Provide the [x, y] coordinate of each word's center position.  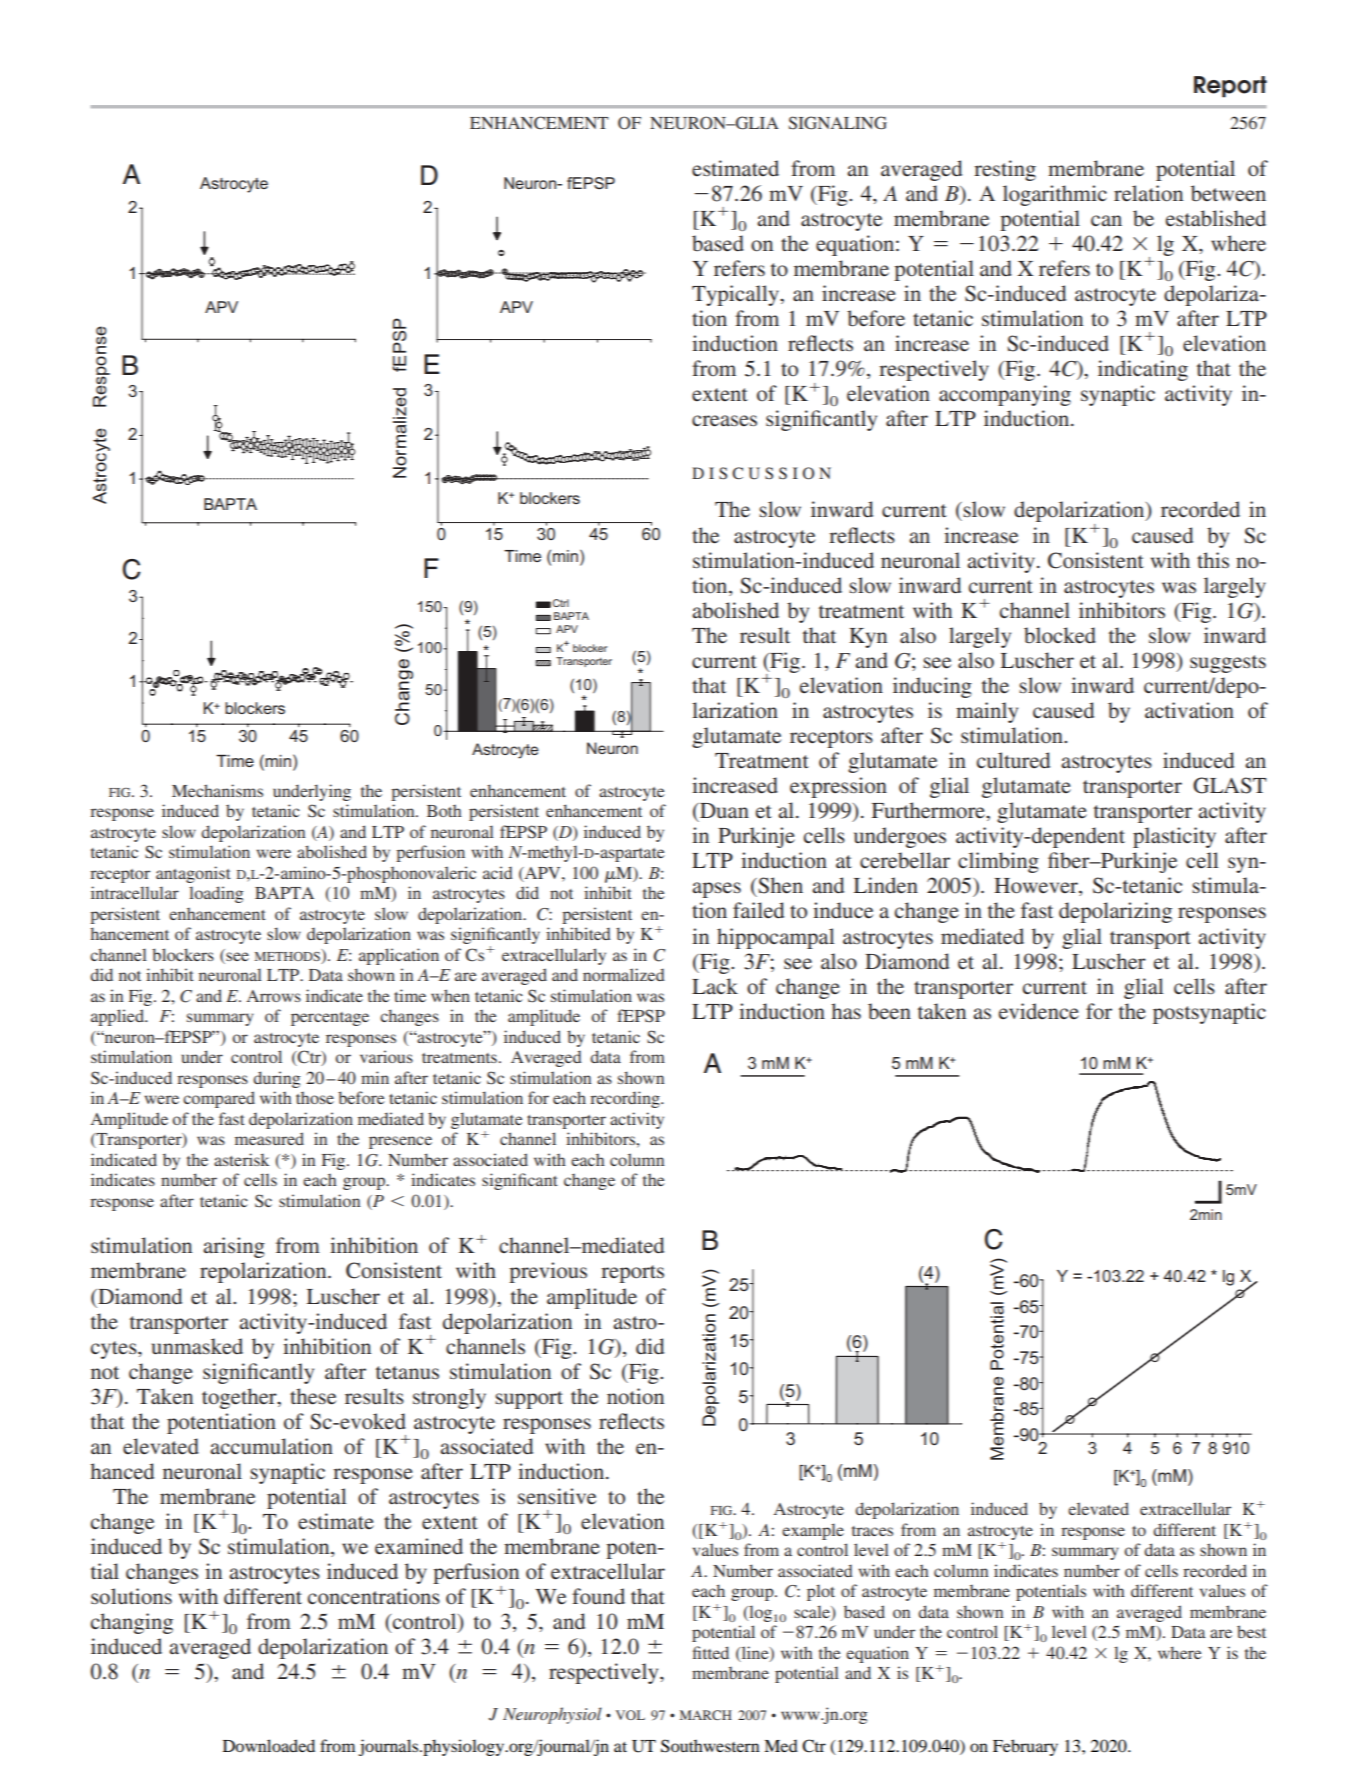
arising [234, 1247]
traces [872, 1531]
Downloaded [269, 1745]
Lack [715, 986]
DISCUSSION [761, 473]
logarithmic [1055, 195]
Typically [736, 295]
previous [548, 1272]
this [1213, 560]
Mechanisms [217, 790]
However [1037, 887]
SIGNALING [838, 123]
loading [216, 894]
